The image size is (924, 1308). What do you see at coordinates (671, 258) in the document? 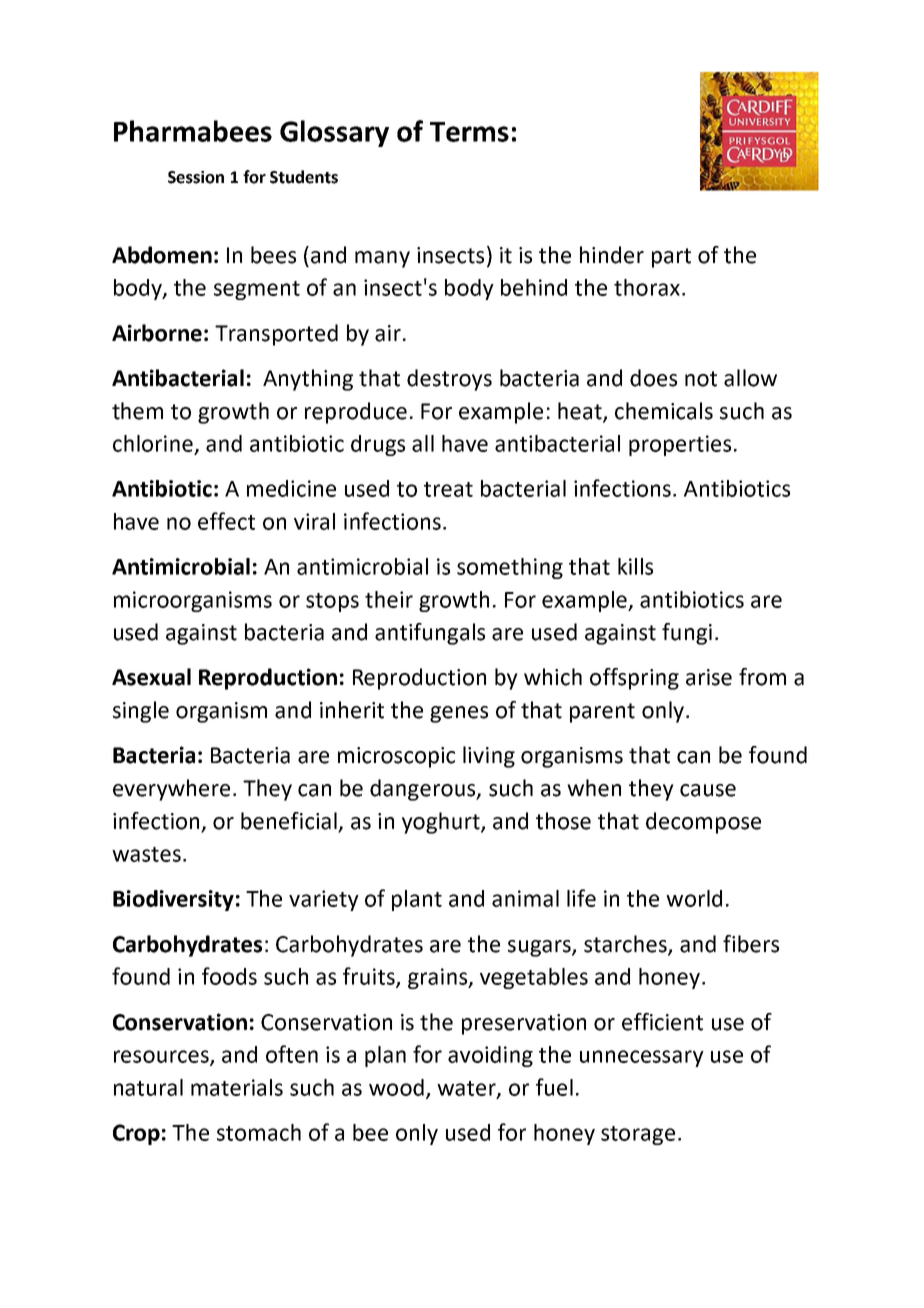
I see `part` at bounding box center [671, 258].
